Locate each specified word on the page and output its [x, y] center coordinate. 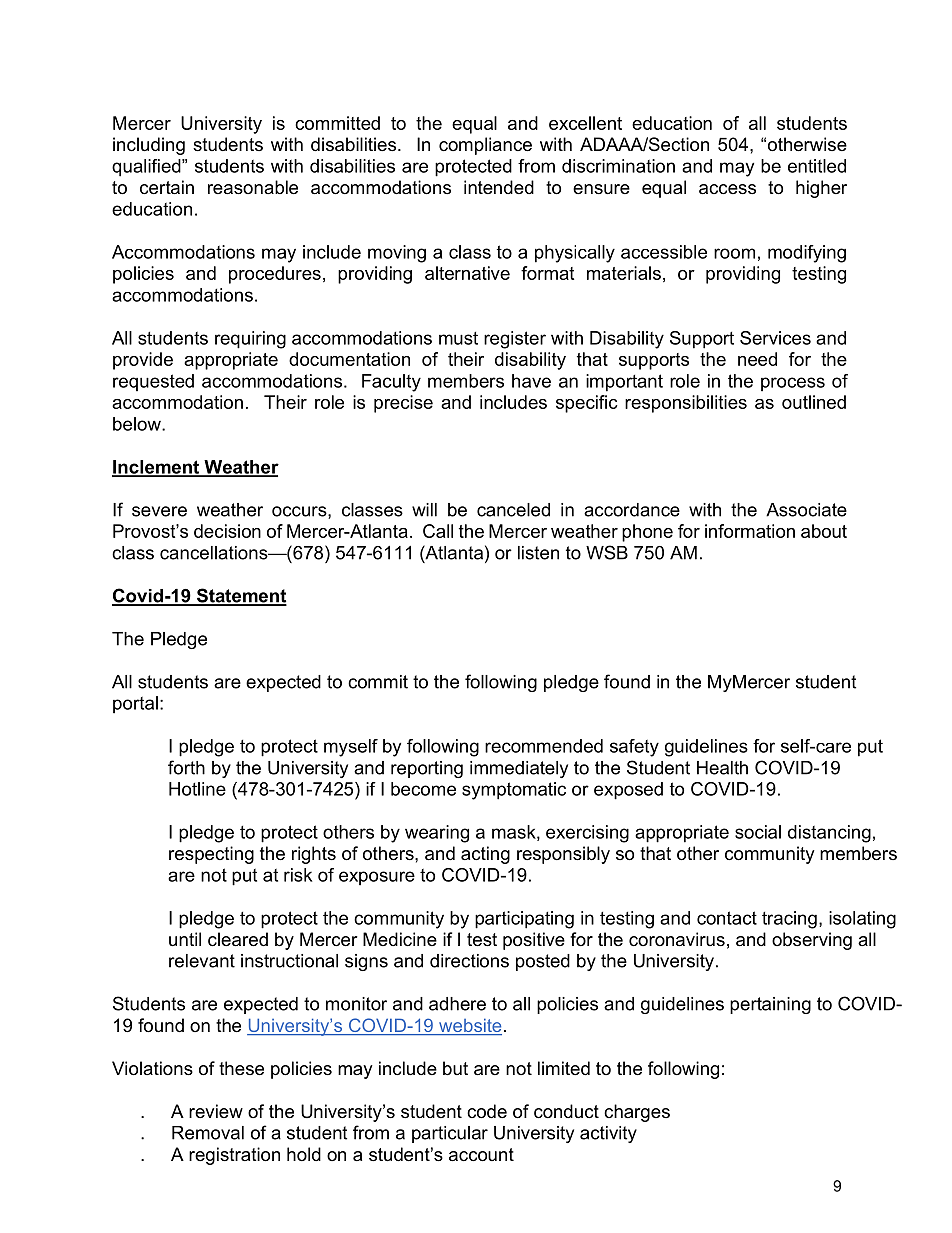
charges [637, 1113]
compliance [485, 146]
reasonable [253, 187]
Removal [208, 1133]
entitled [817, 166]
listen [538, 553]
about [824, 531]
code [487, 1111]
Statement [241, 596]
